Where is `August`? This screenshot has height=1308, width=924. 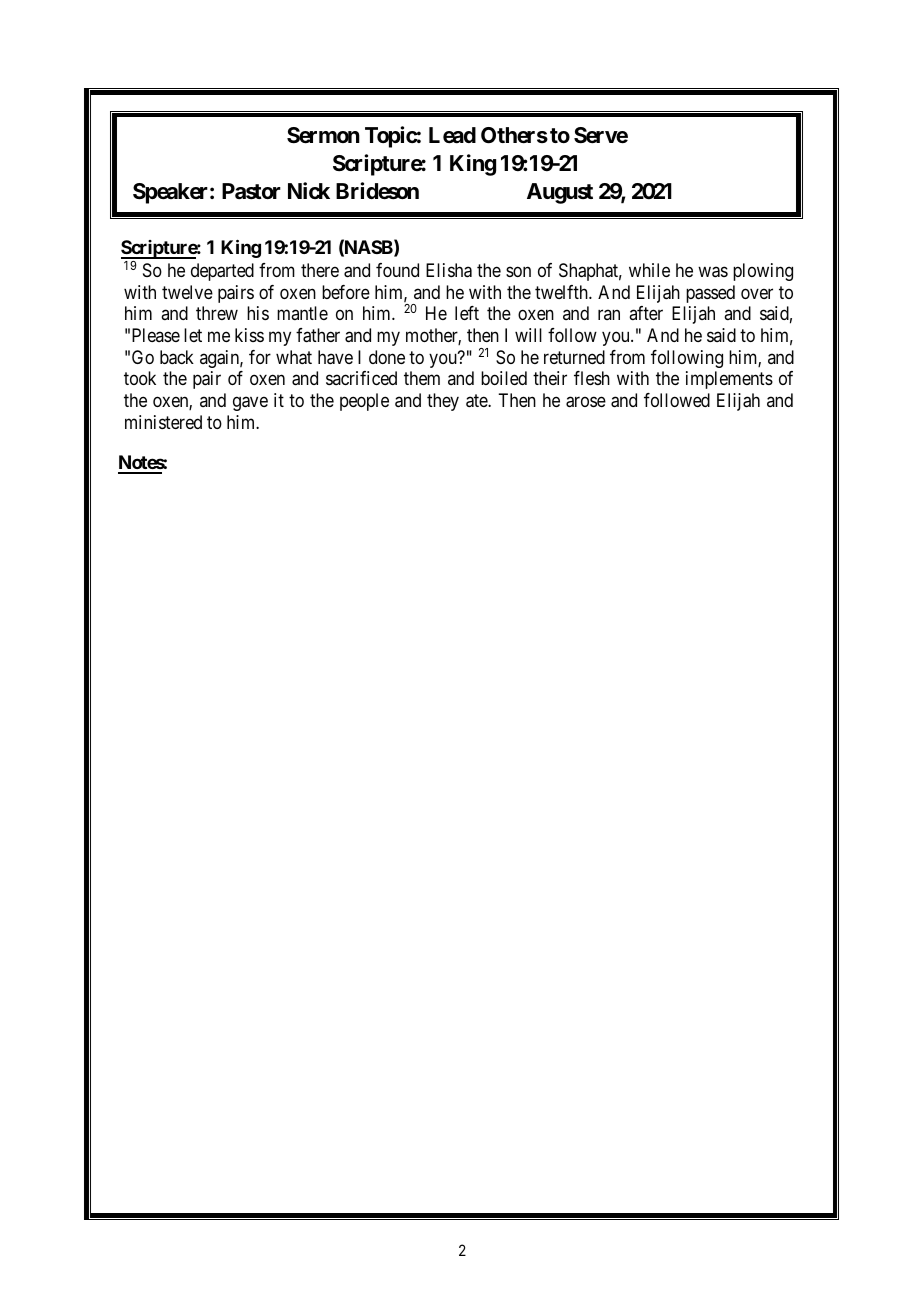 August is located at coordinates (560, 193).
